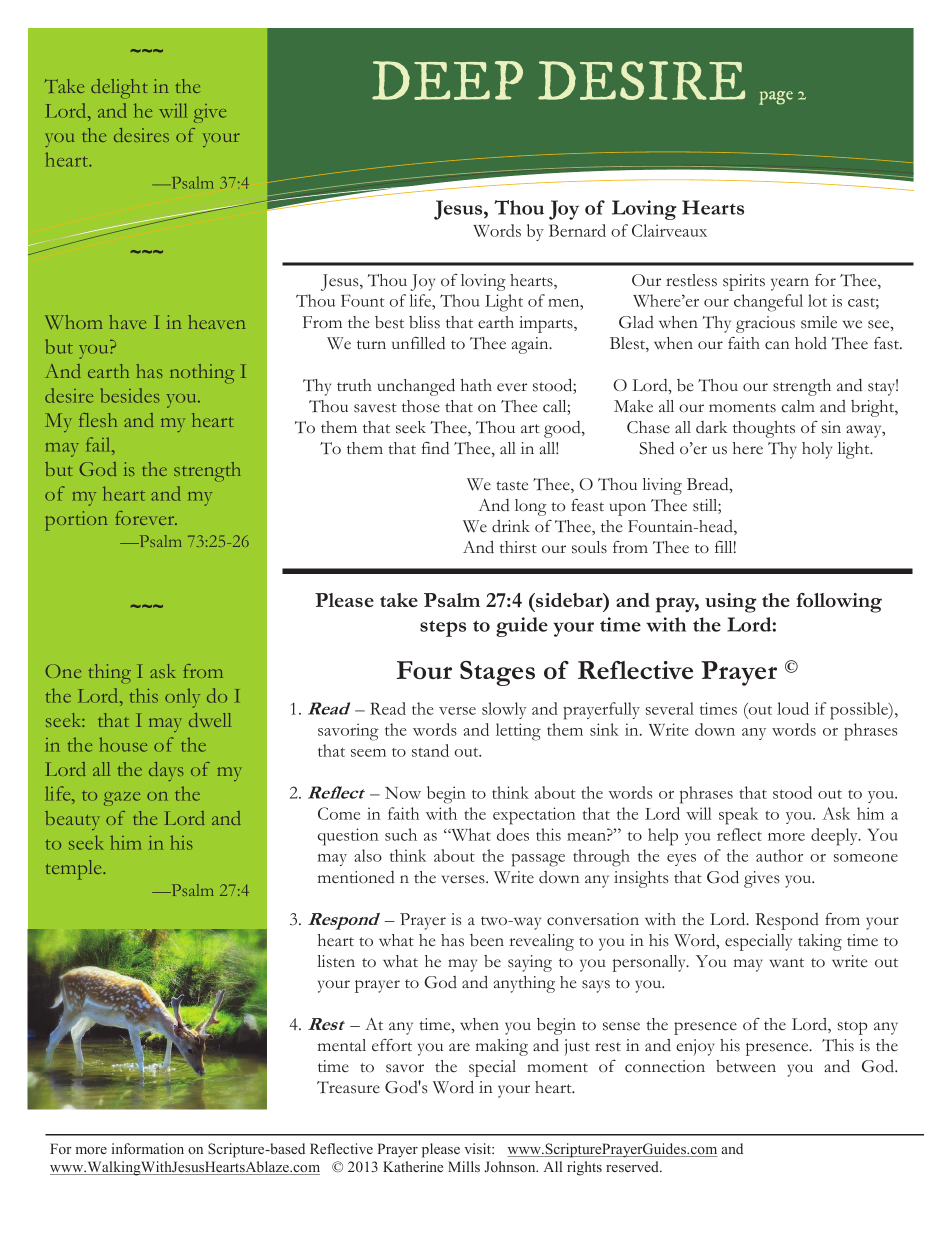 The image size is (952, 1233). What do you see at coordinates (464, 1166) in the screenshot?
I see `Mills` at bounding box center [464, 1166].
